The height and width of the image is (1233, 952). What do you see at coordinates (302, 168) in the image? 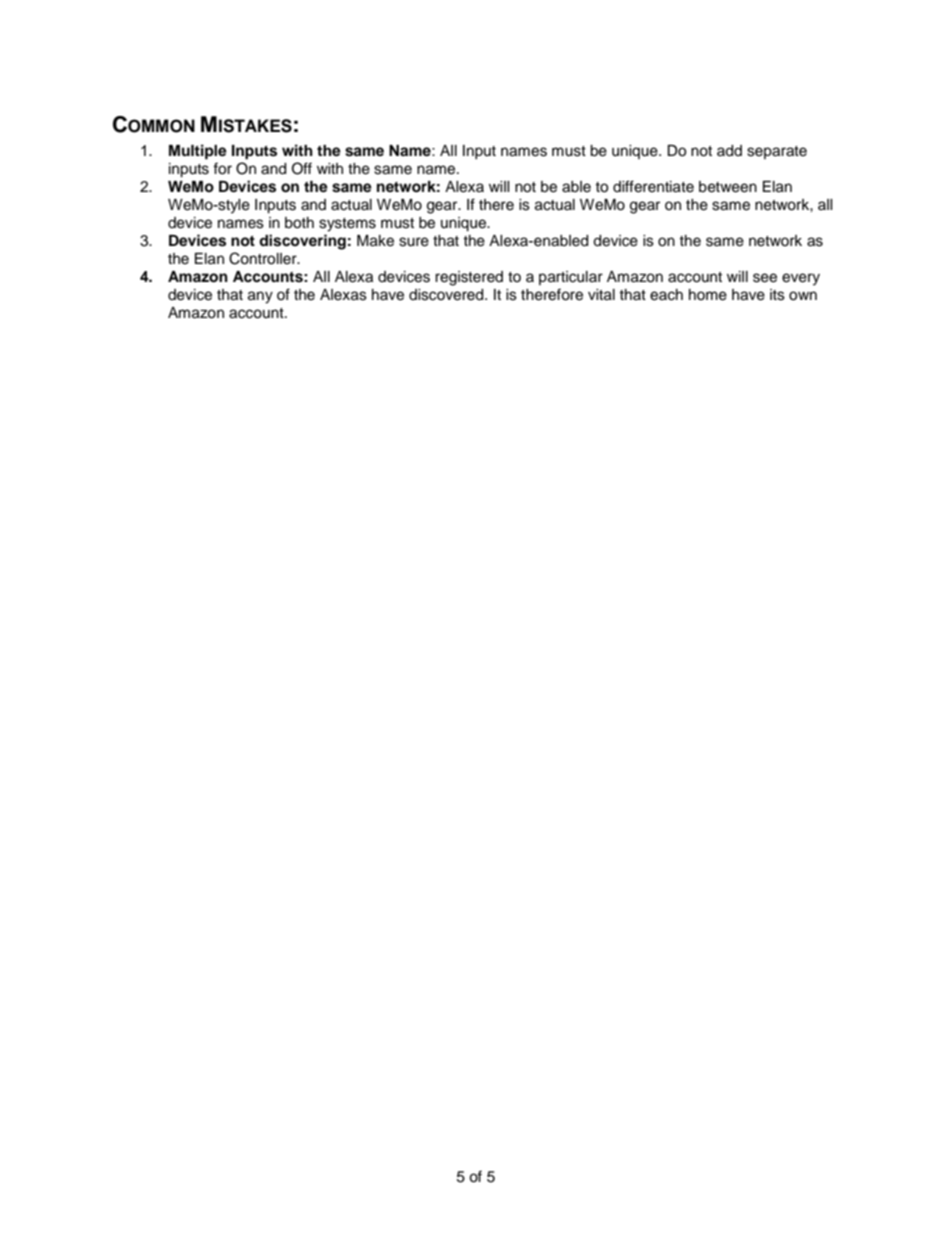
I see `Off` at bounding box center [302, 168].
